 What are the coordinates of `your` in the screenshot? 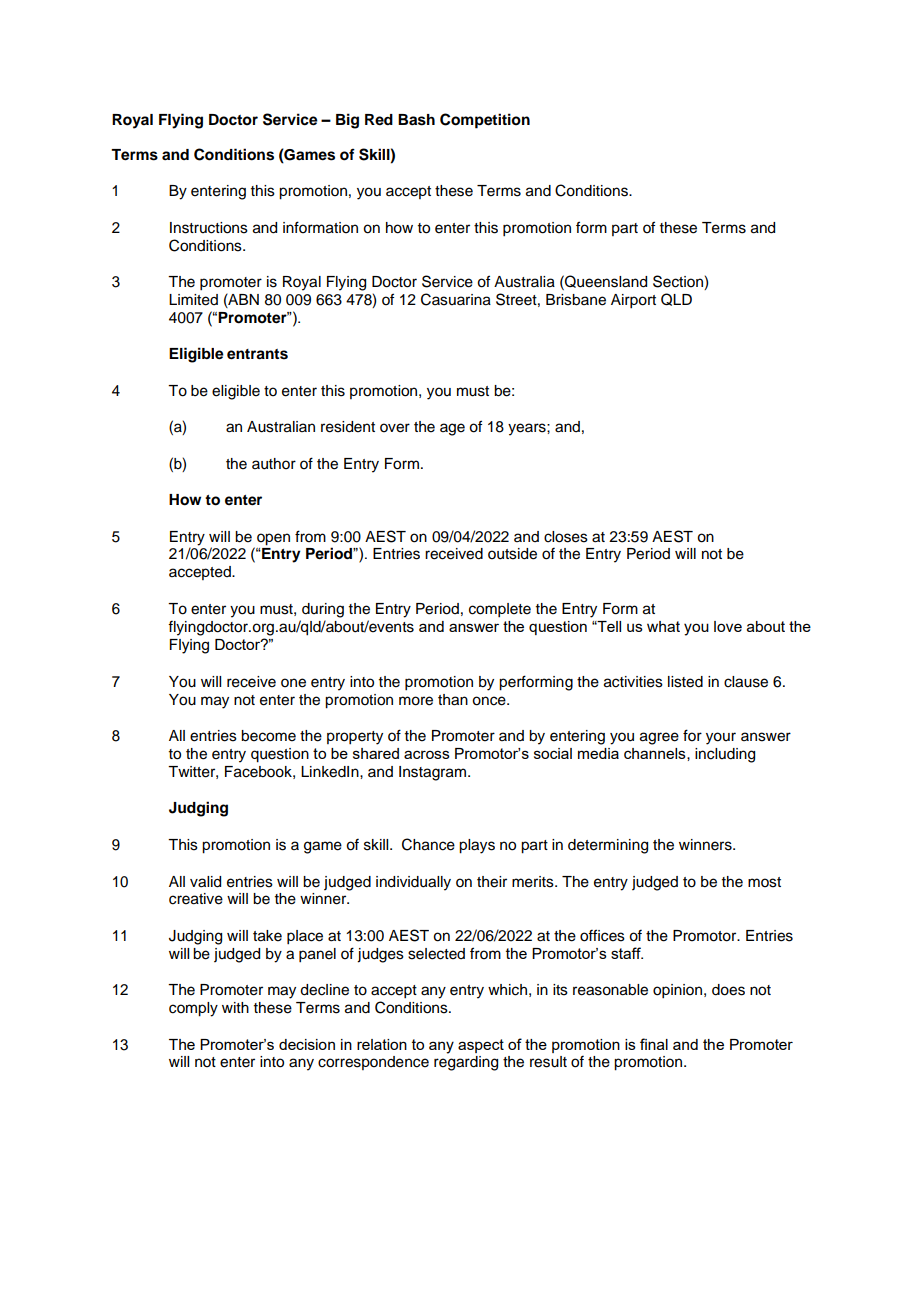 It's located at (721, 738).
